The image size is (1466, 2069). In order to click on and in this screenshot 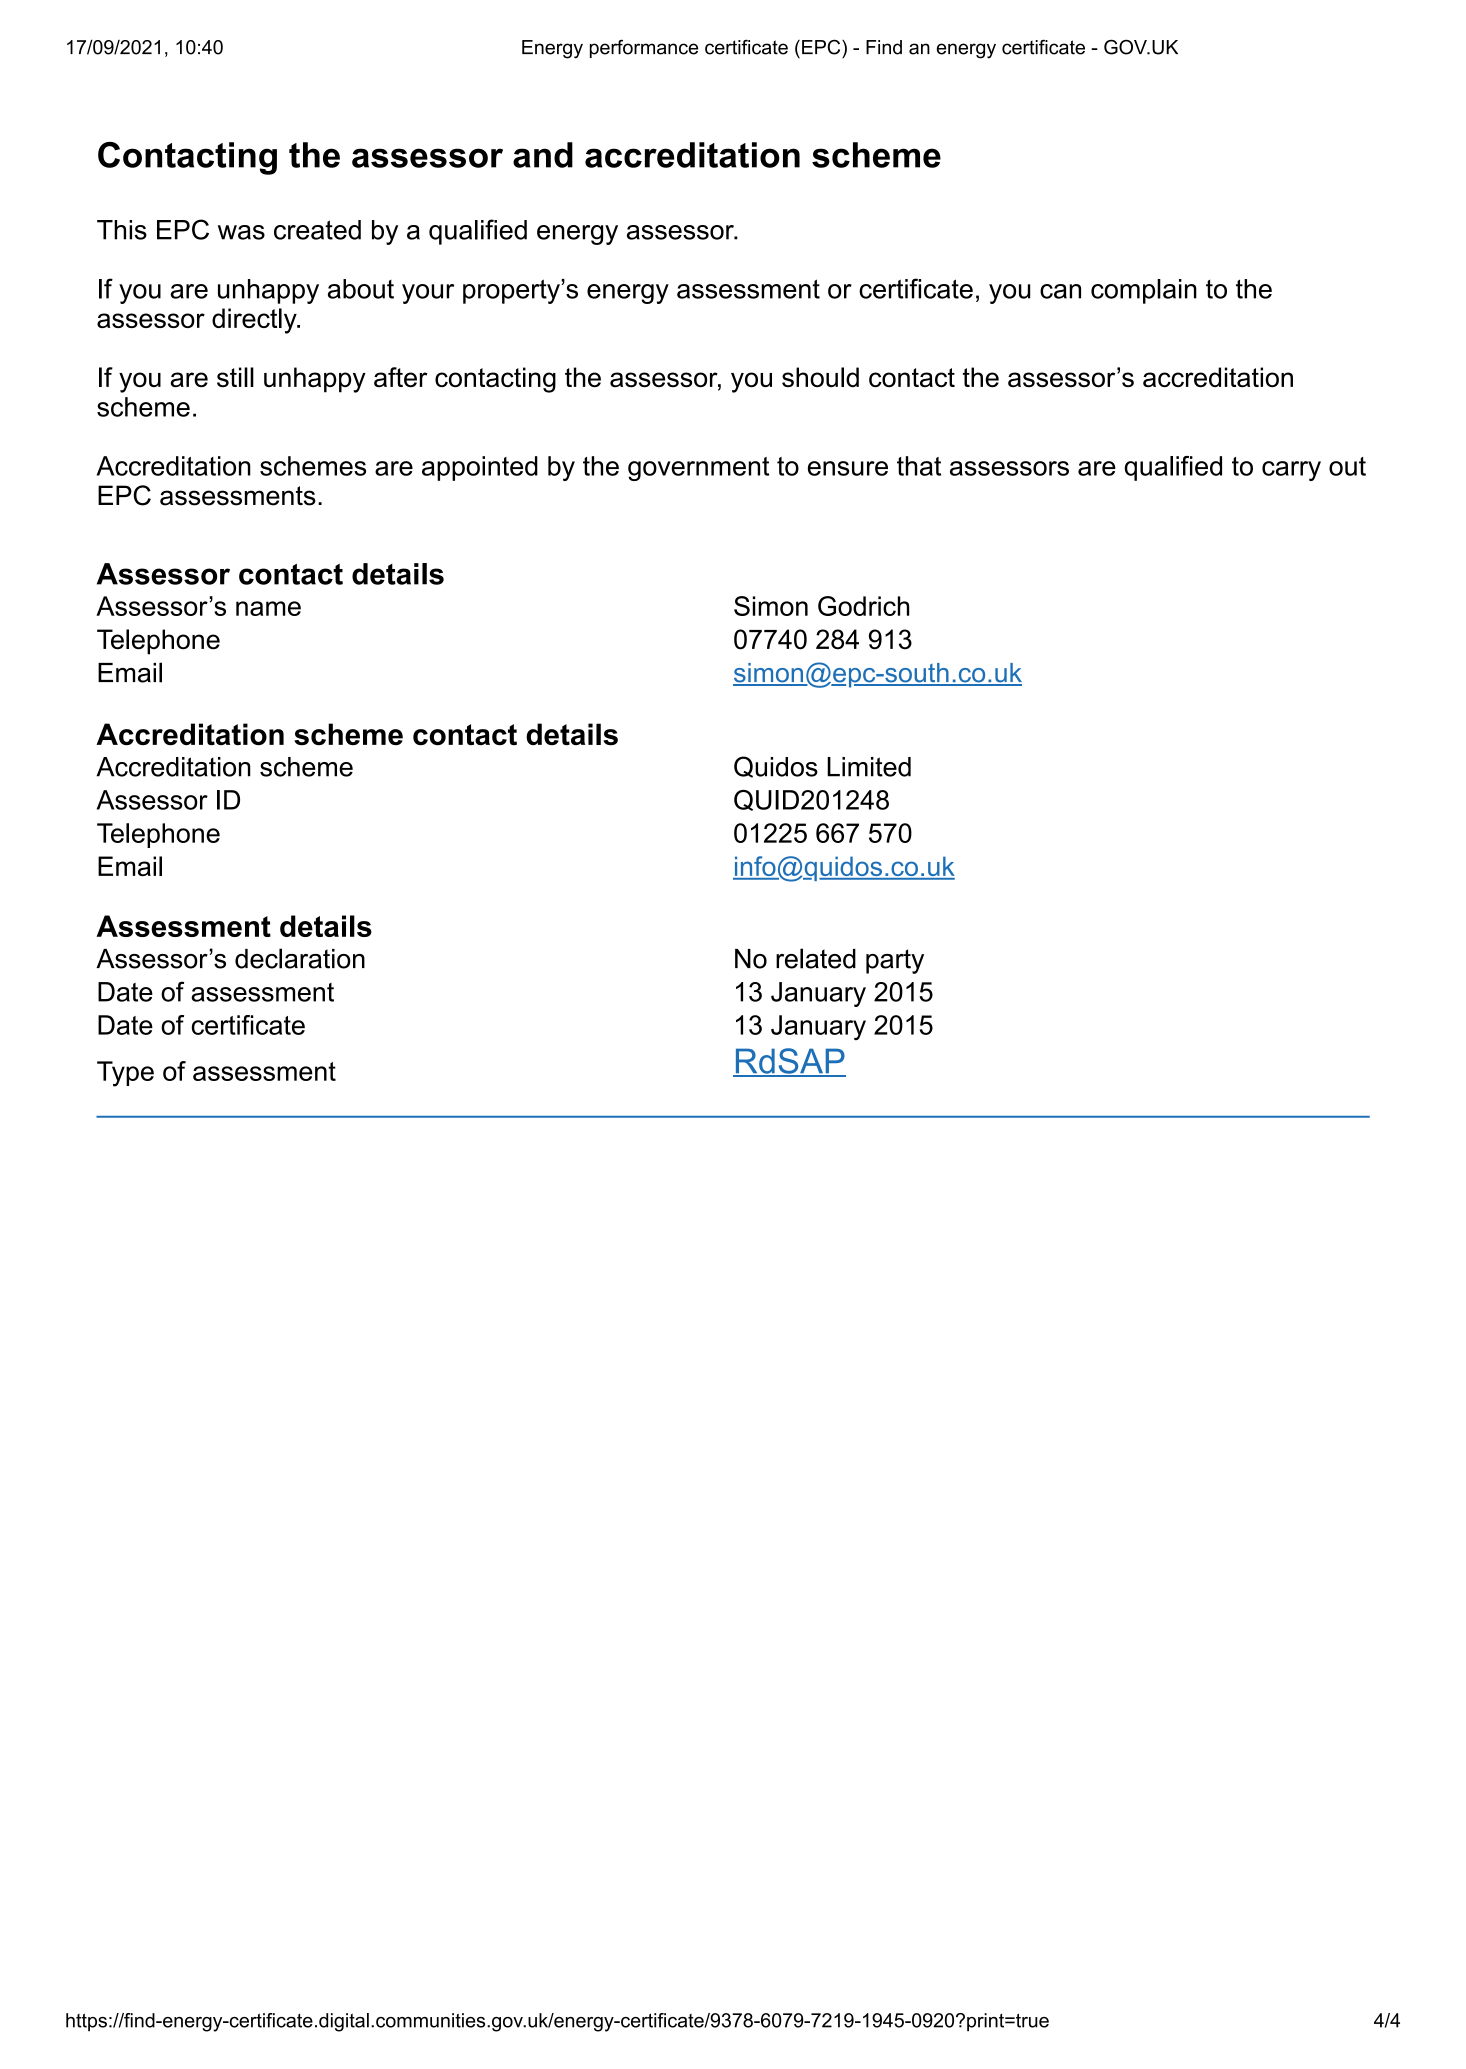, I will do `click(543, 155)`.
